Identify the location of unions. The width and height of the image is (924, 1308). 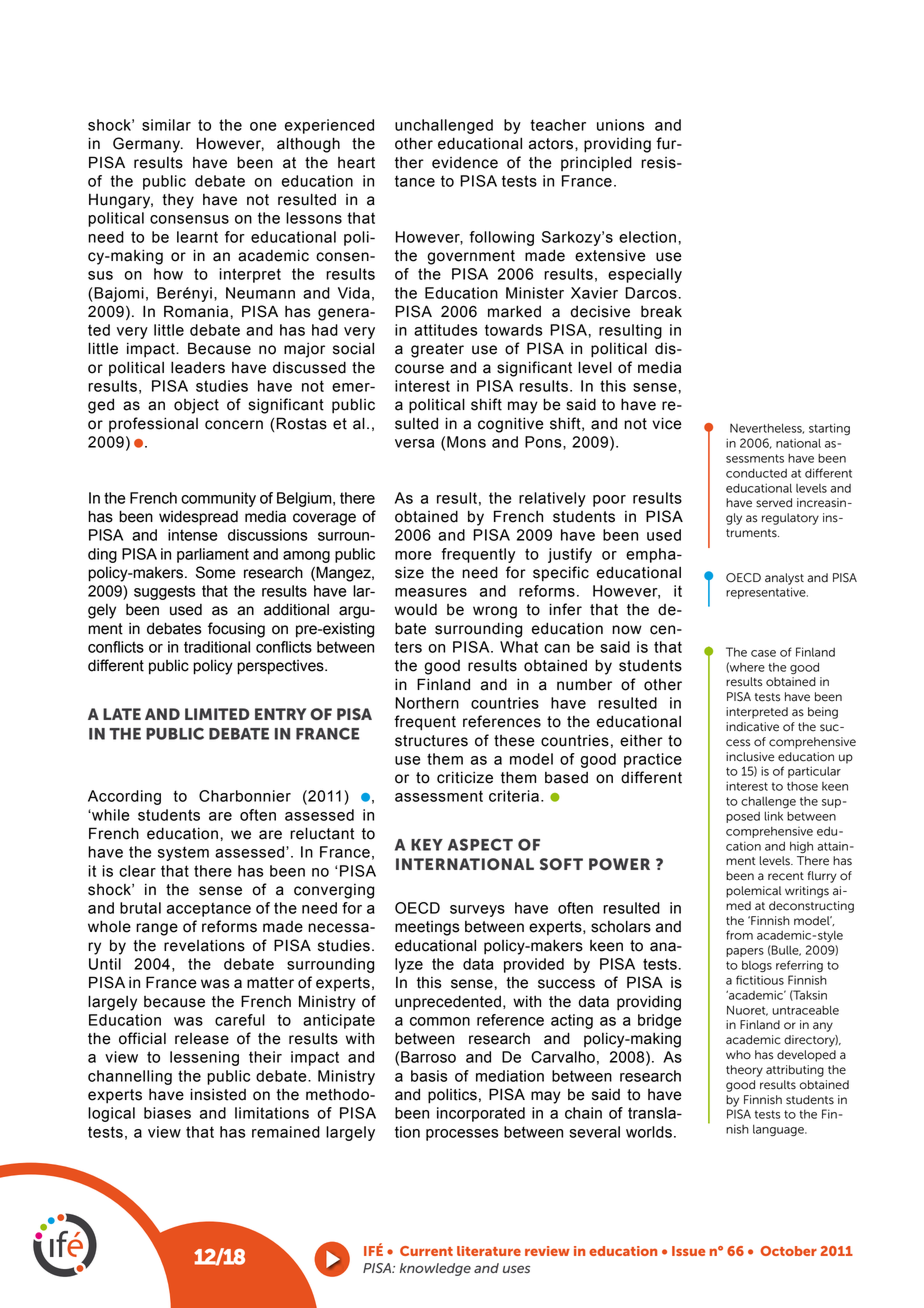
(620, 125).
